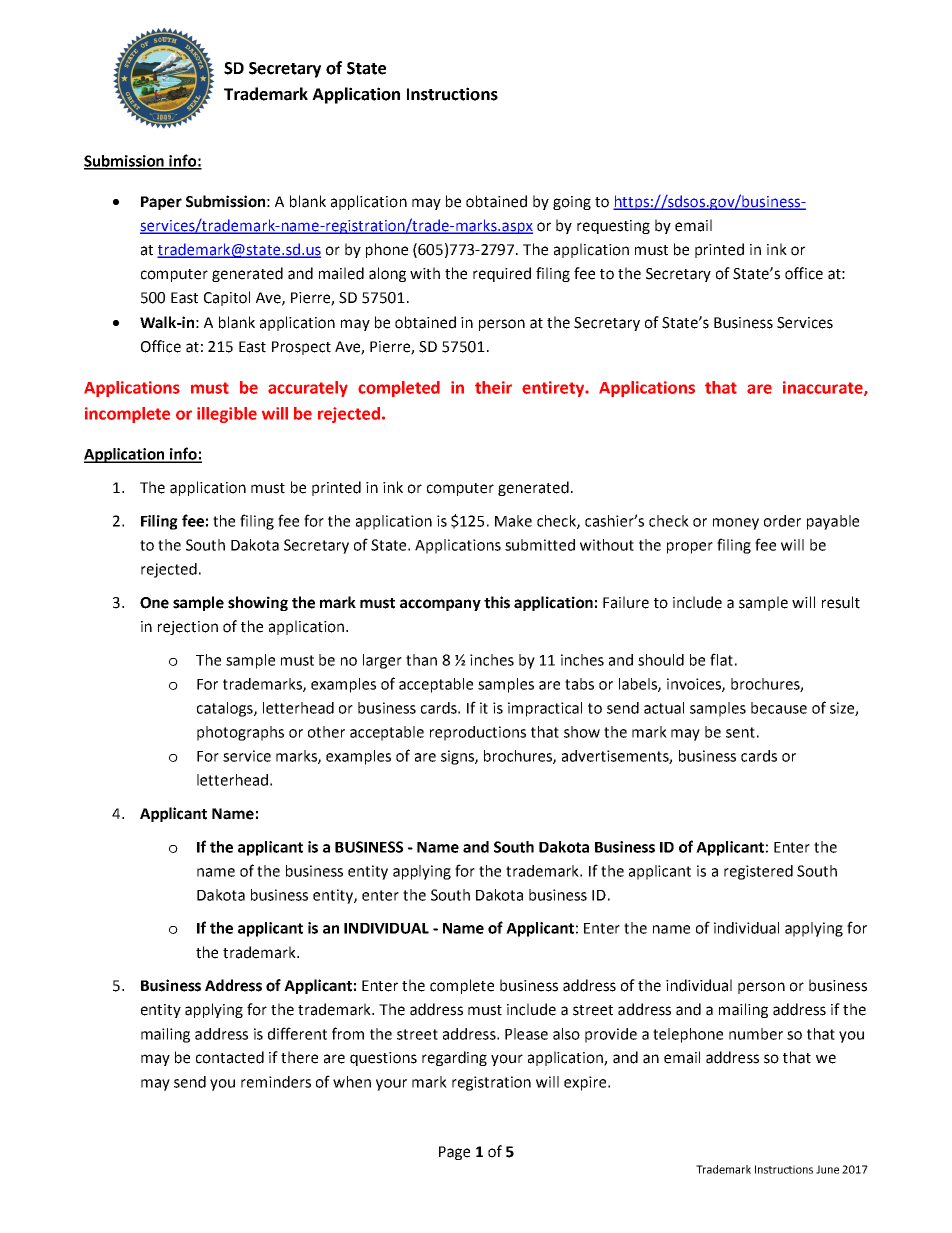 This screenshot has width=952, height=1233. What do you see at coordinates (276, 1082) in the screenshot?
I see `reminders` at bounding box center [276, 1082].
